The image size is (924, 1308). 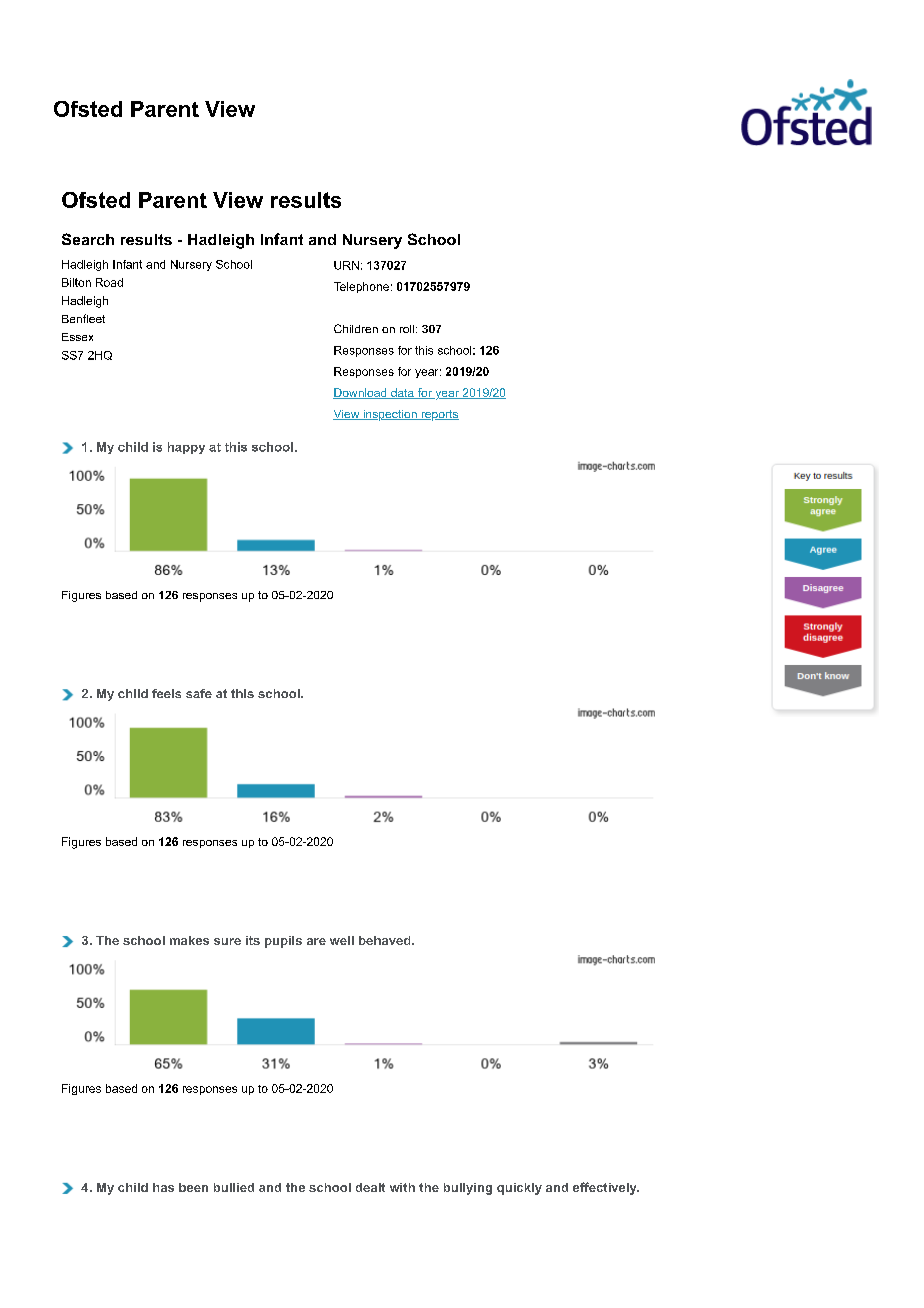 What do you see at coordinates (109, 282) in the screenshot?
I see `Road` at bounding box center [109, 282].
